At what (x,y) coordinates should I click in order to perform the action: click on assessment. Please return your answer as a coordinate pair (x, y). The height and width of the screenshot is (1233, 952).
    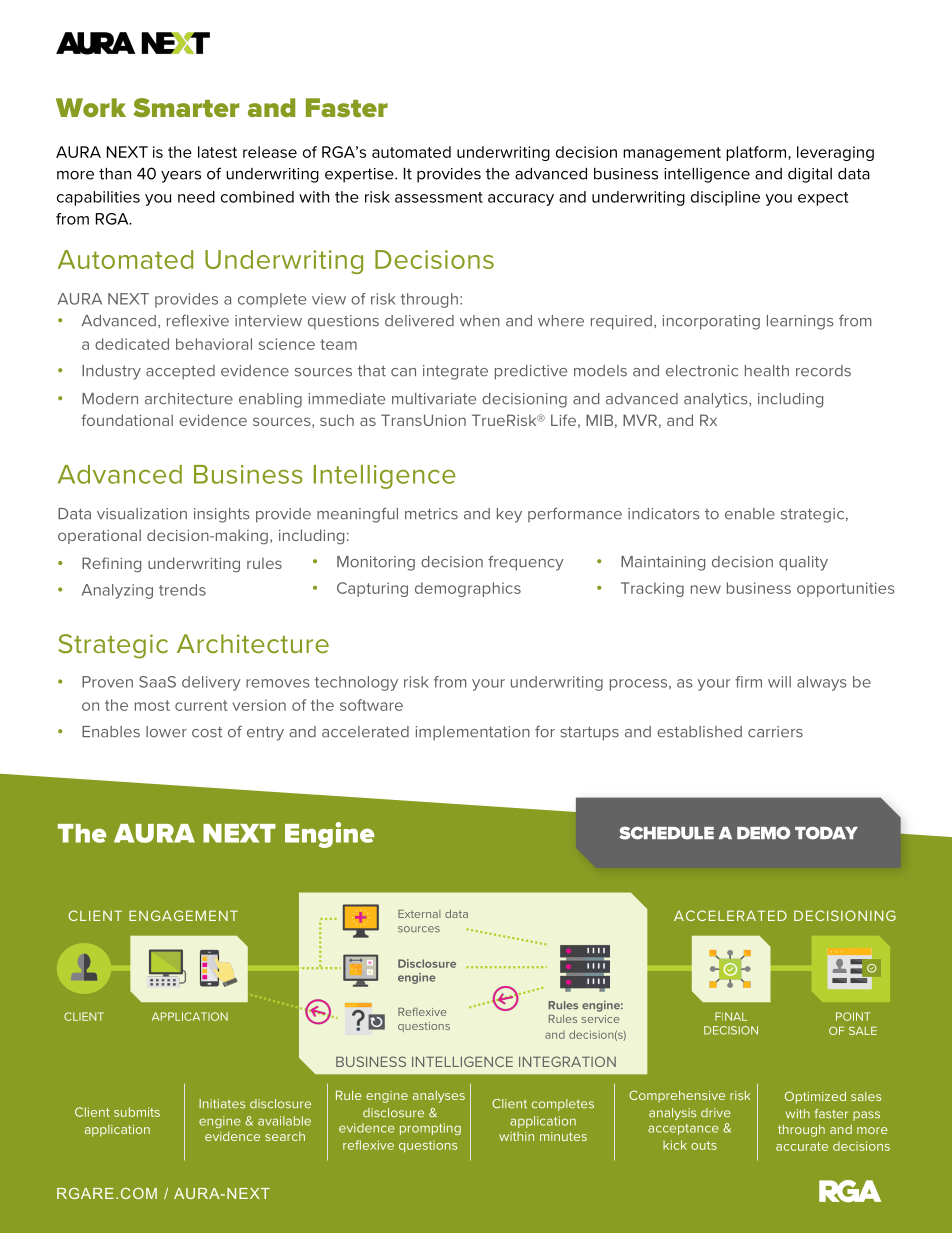
    Looking at the image, I should click on (439, 197).
